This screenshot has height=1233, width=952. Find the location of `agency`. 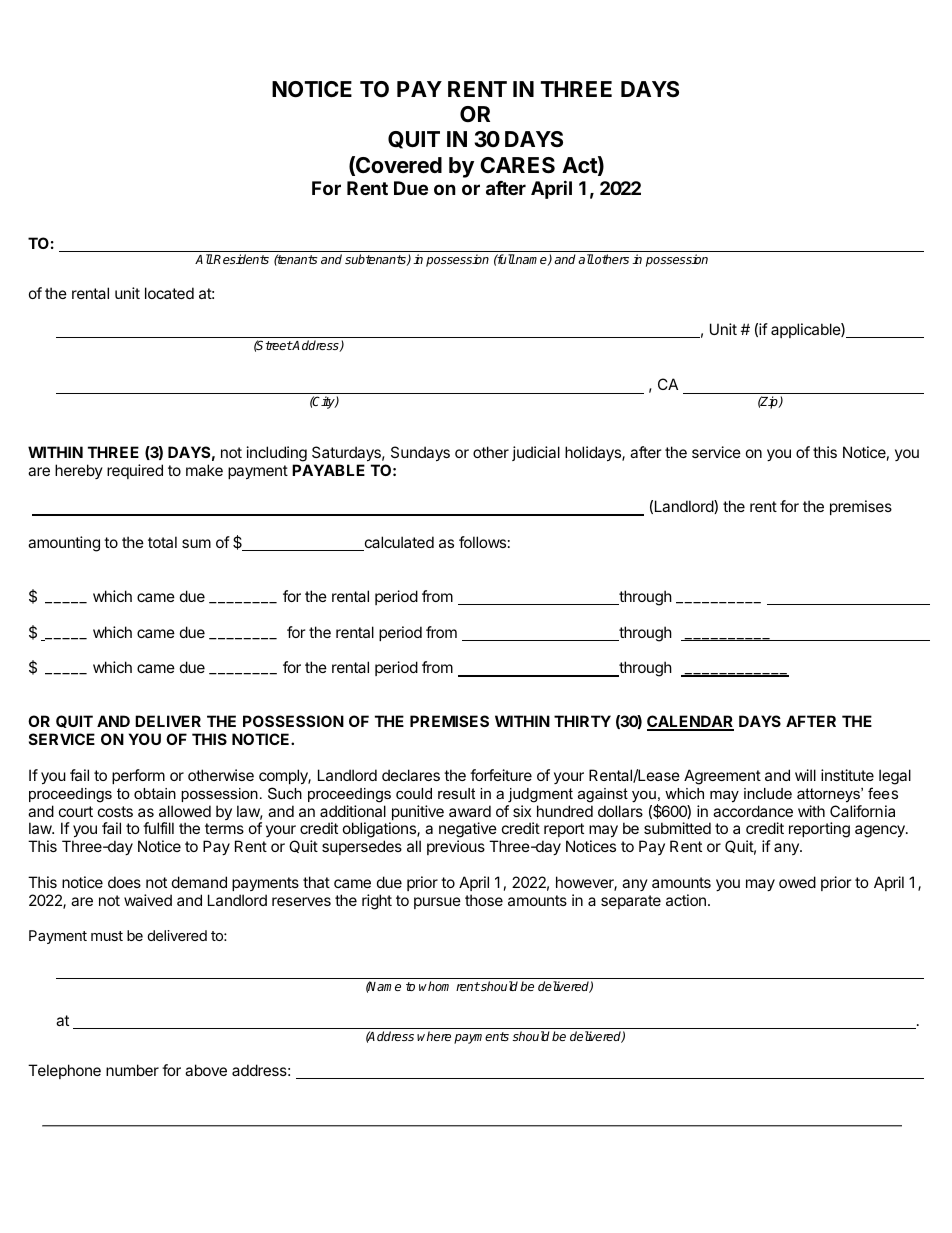

agency is located at coordinates (881, 831).
